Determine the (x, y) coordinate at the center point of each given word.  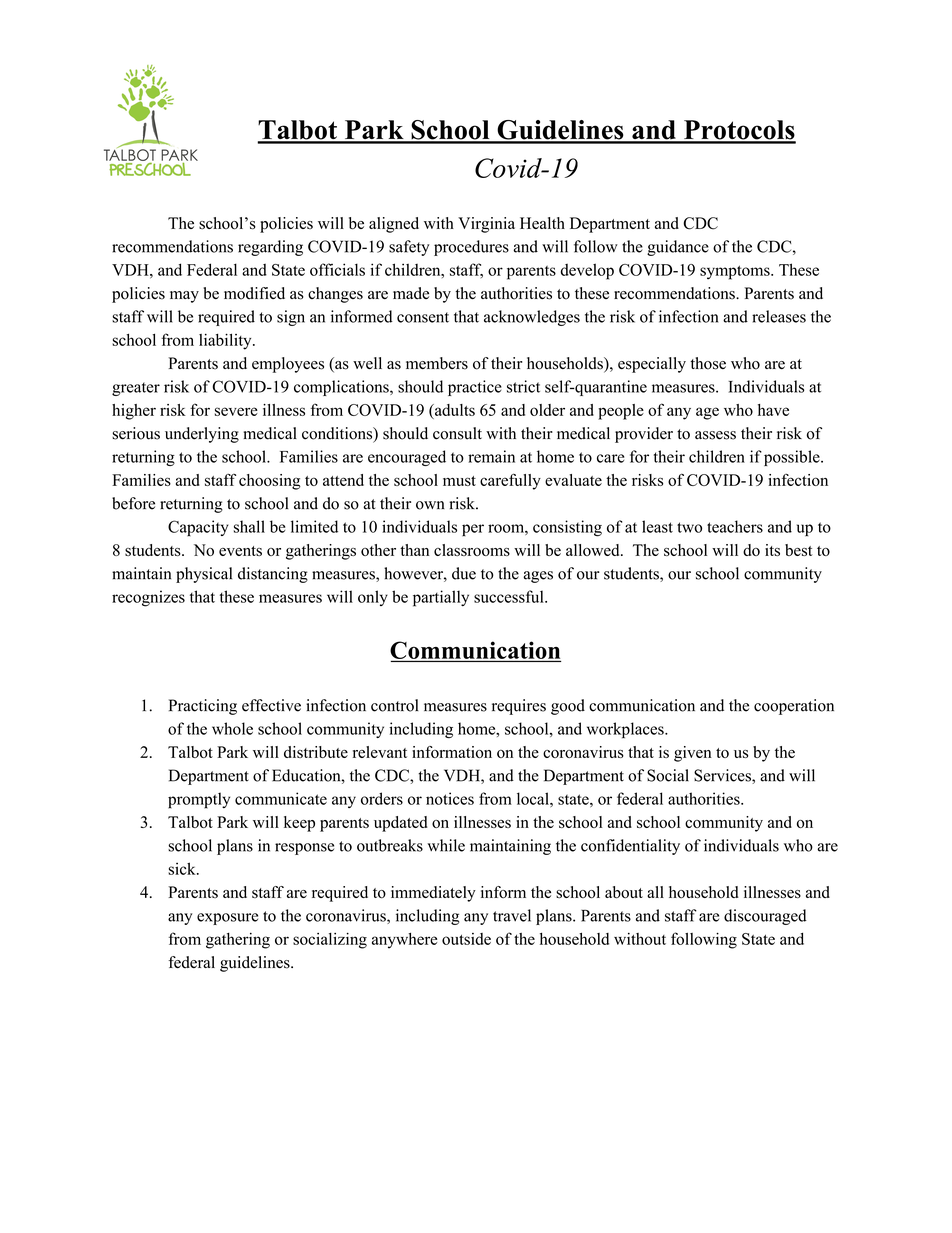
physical (204, 575)
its (772, 550)
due (464, 573)
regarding (270, 248)
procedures (471, 248)
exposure (227, 919)
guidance (678, 248)
